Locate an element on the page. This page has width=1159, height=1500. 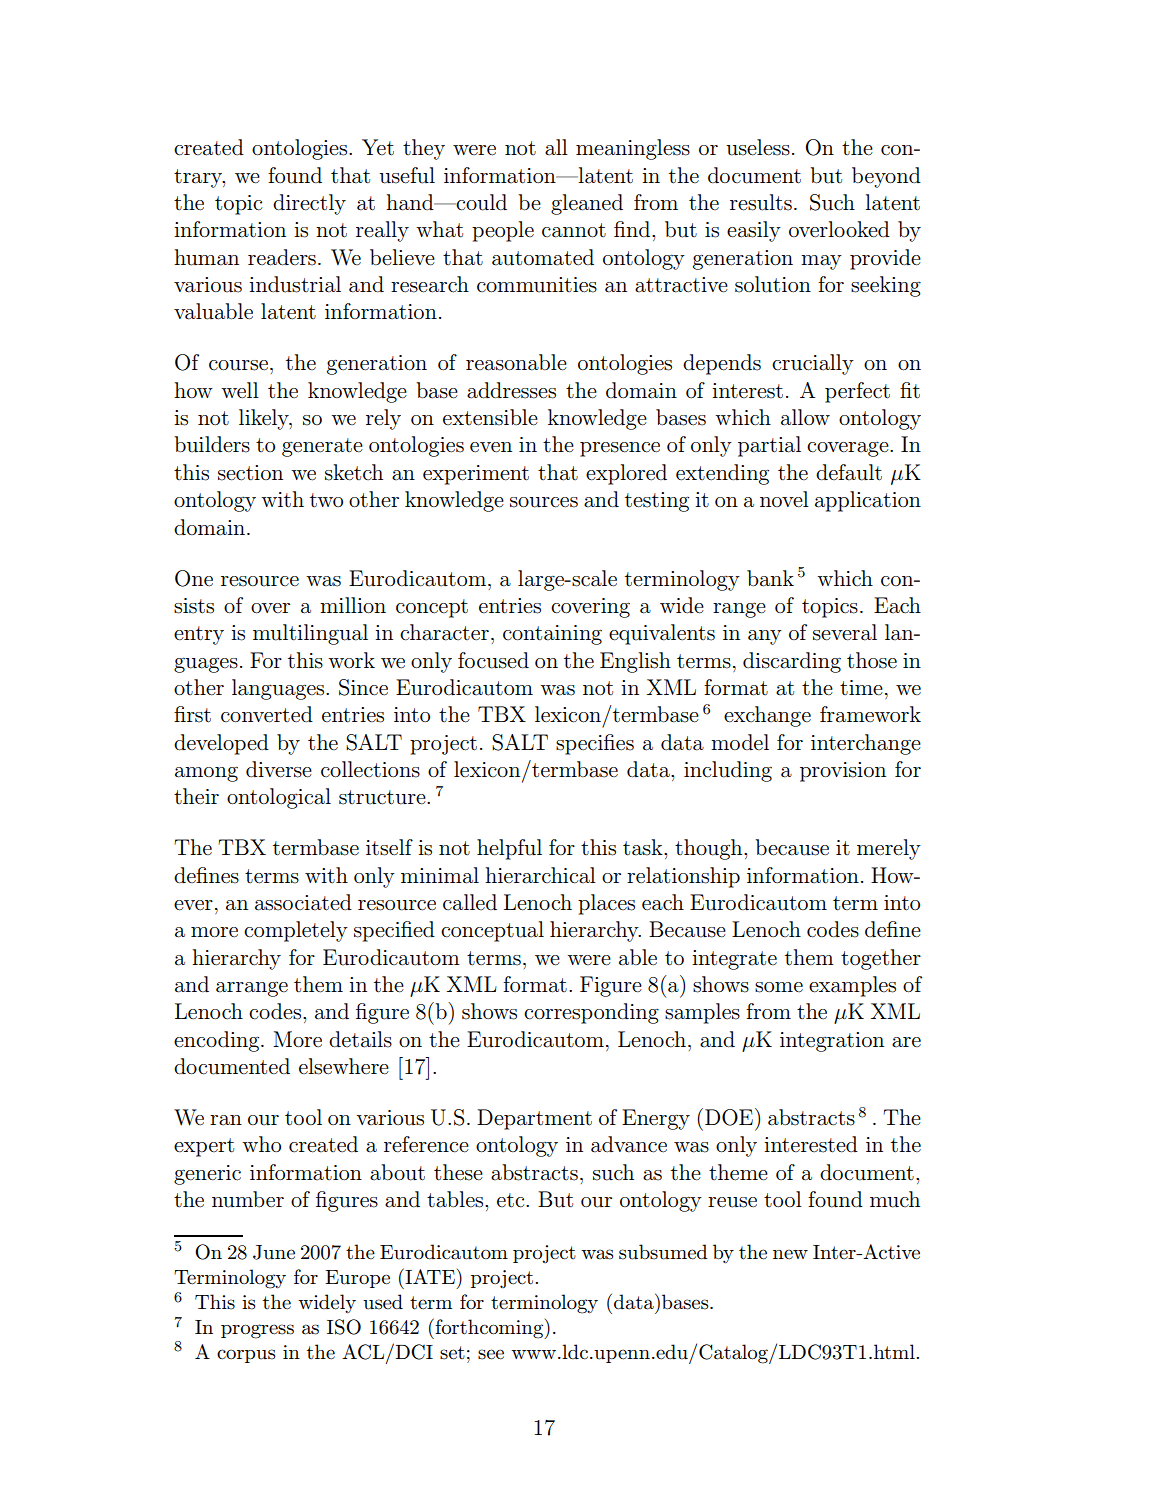
progress is located at coordinates (257, 1331).
